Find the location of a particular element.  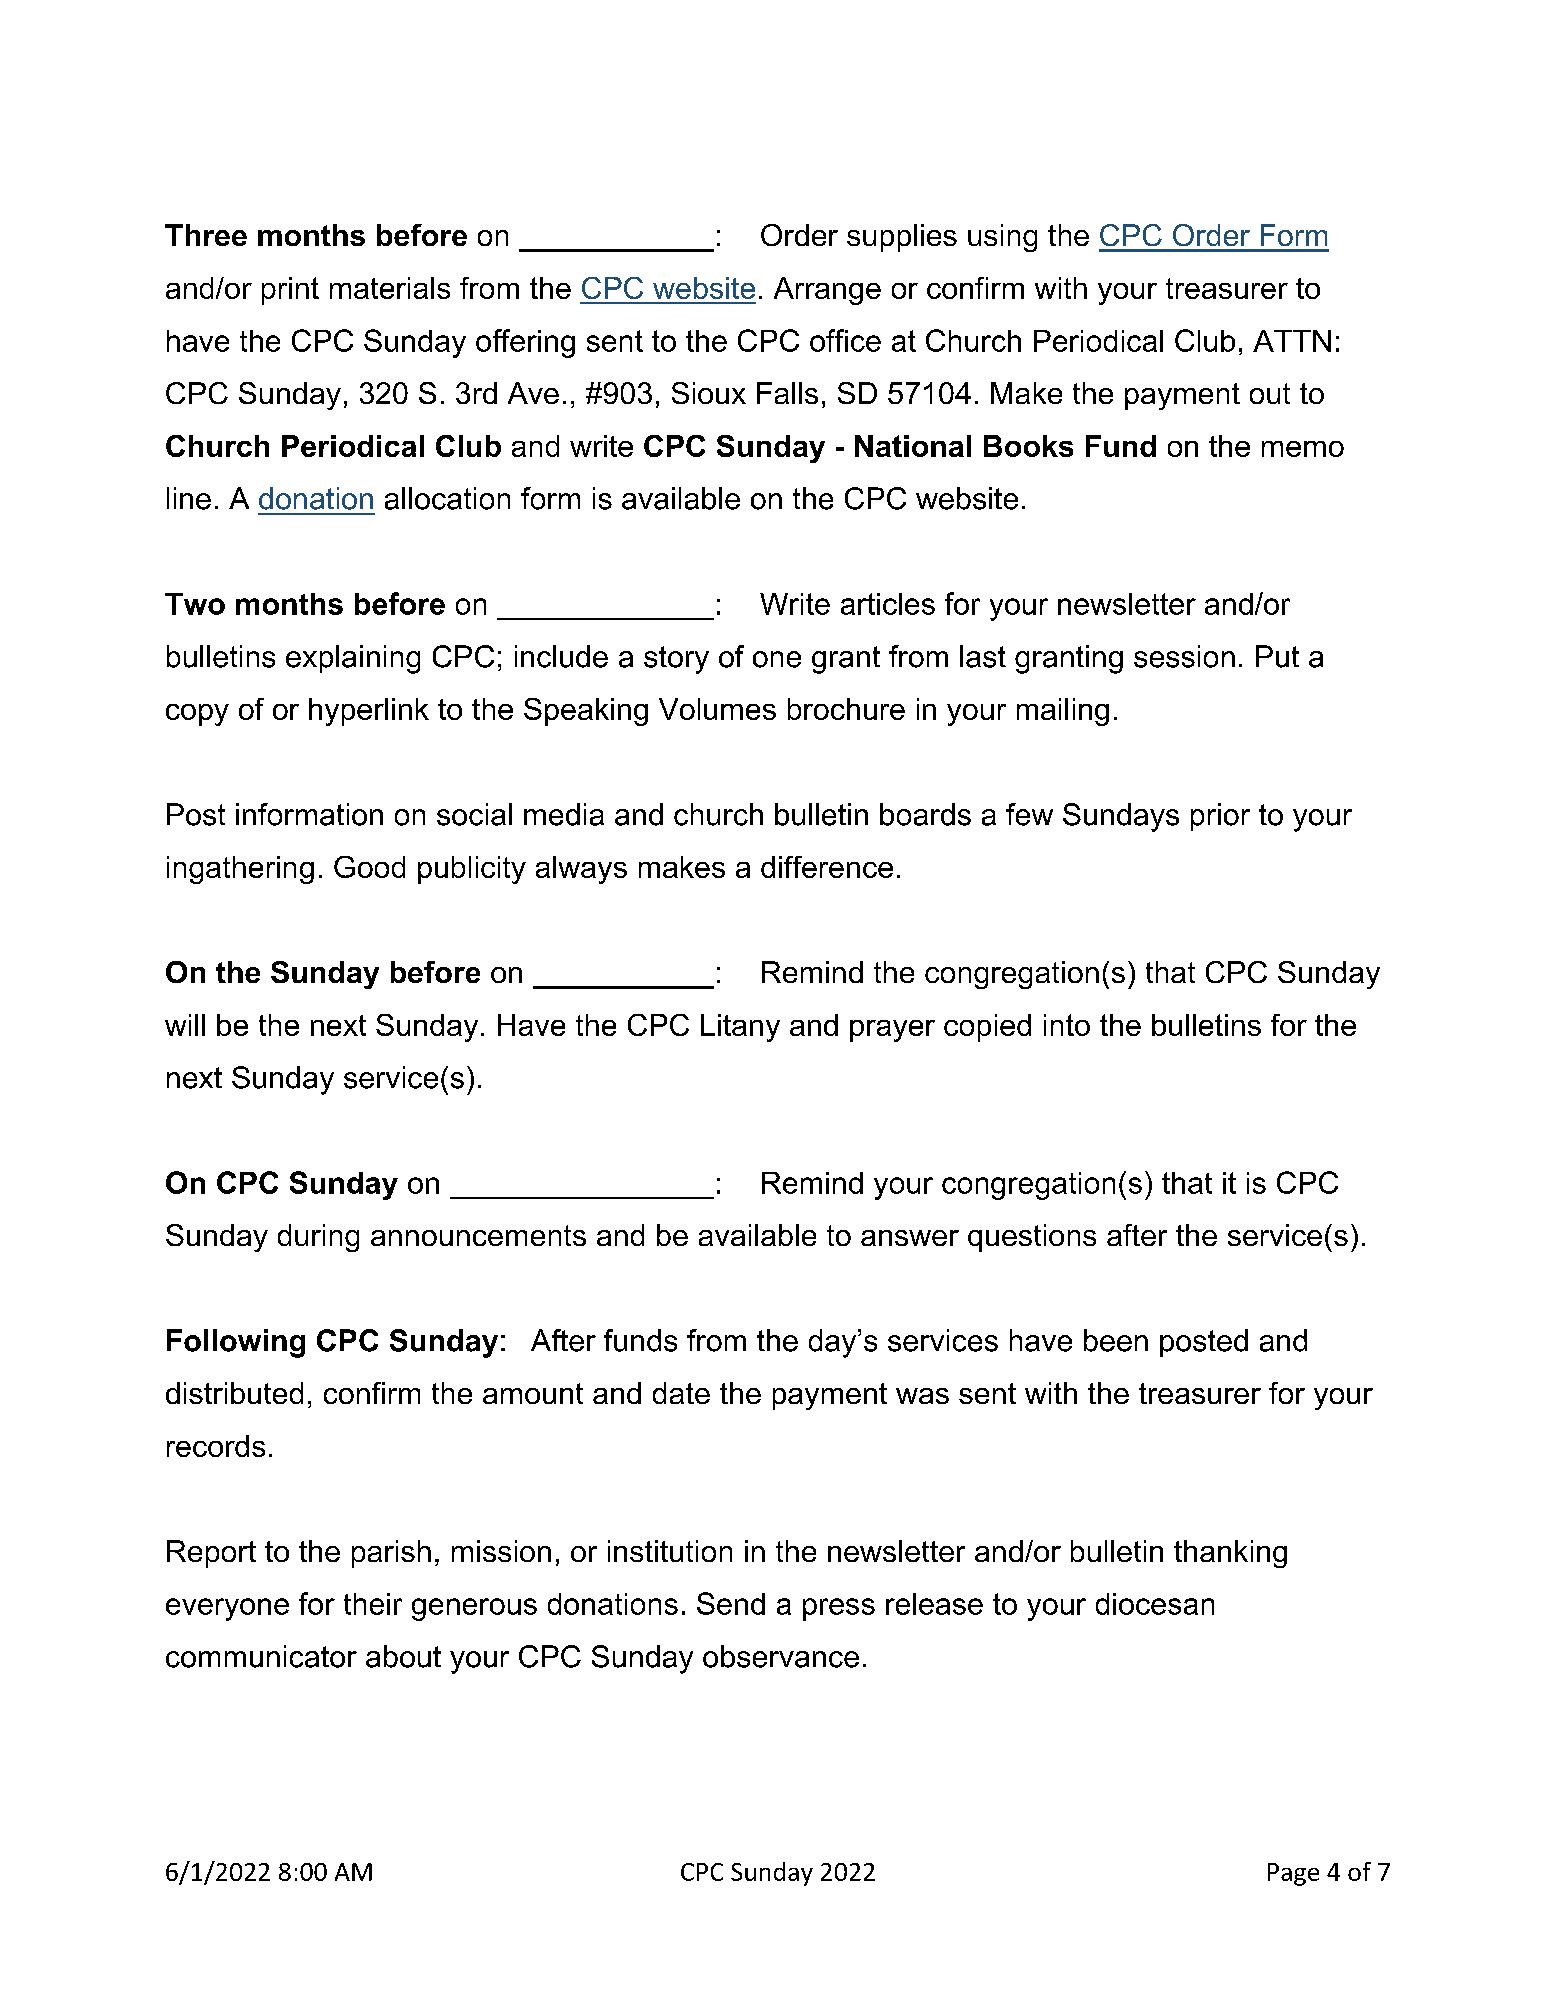

Good is located at coordinates (369, 867).
